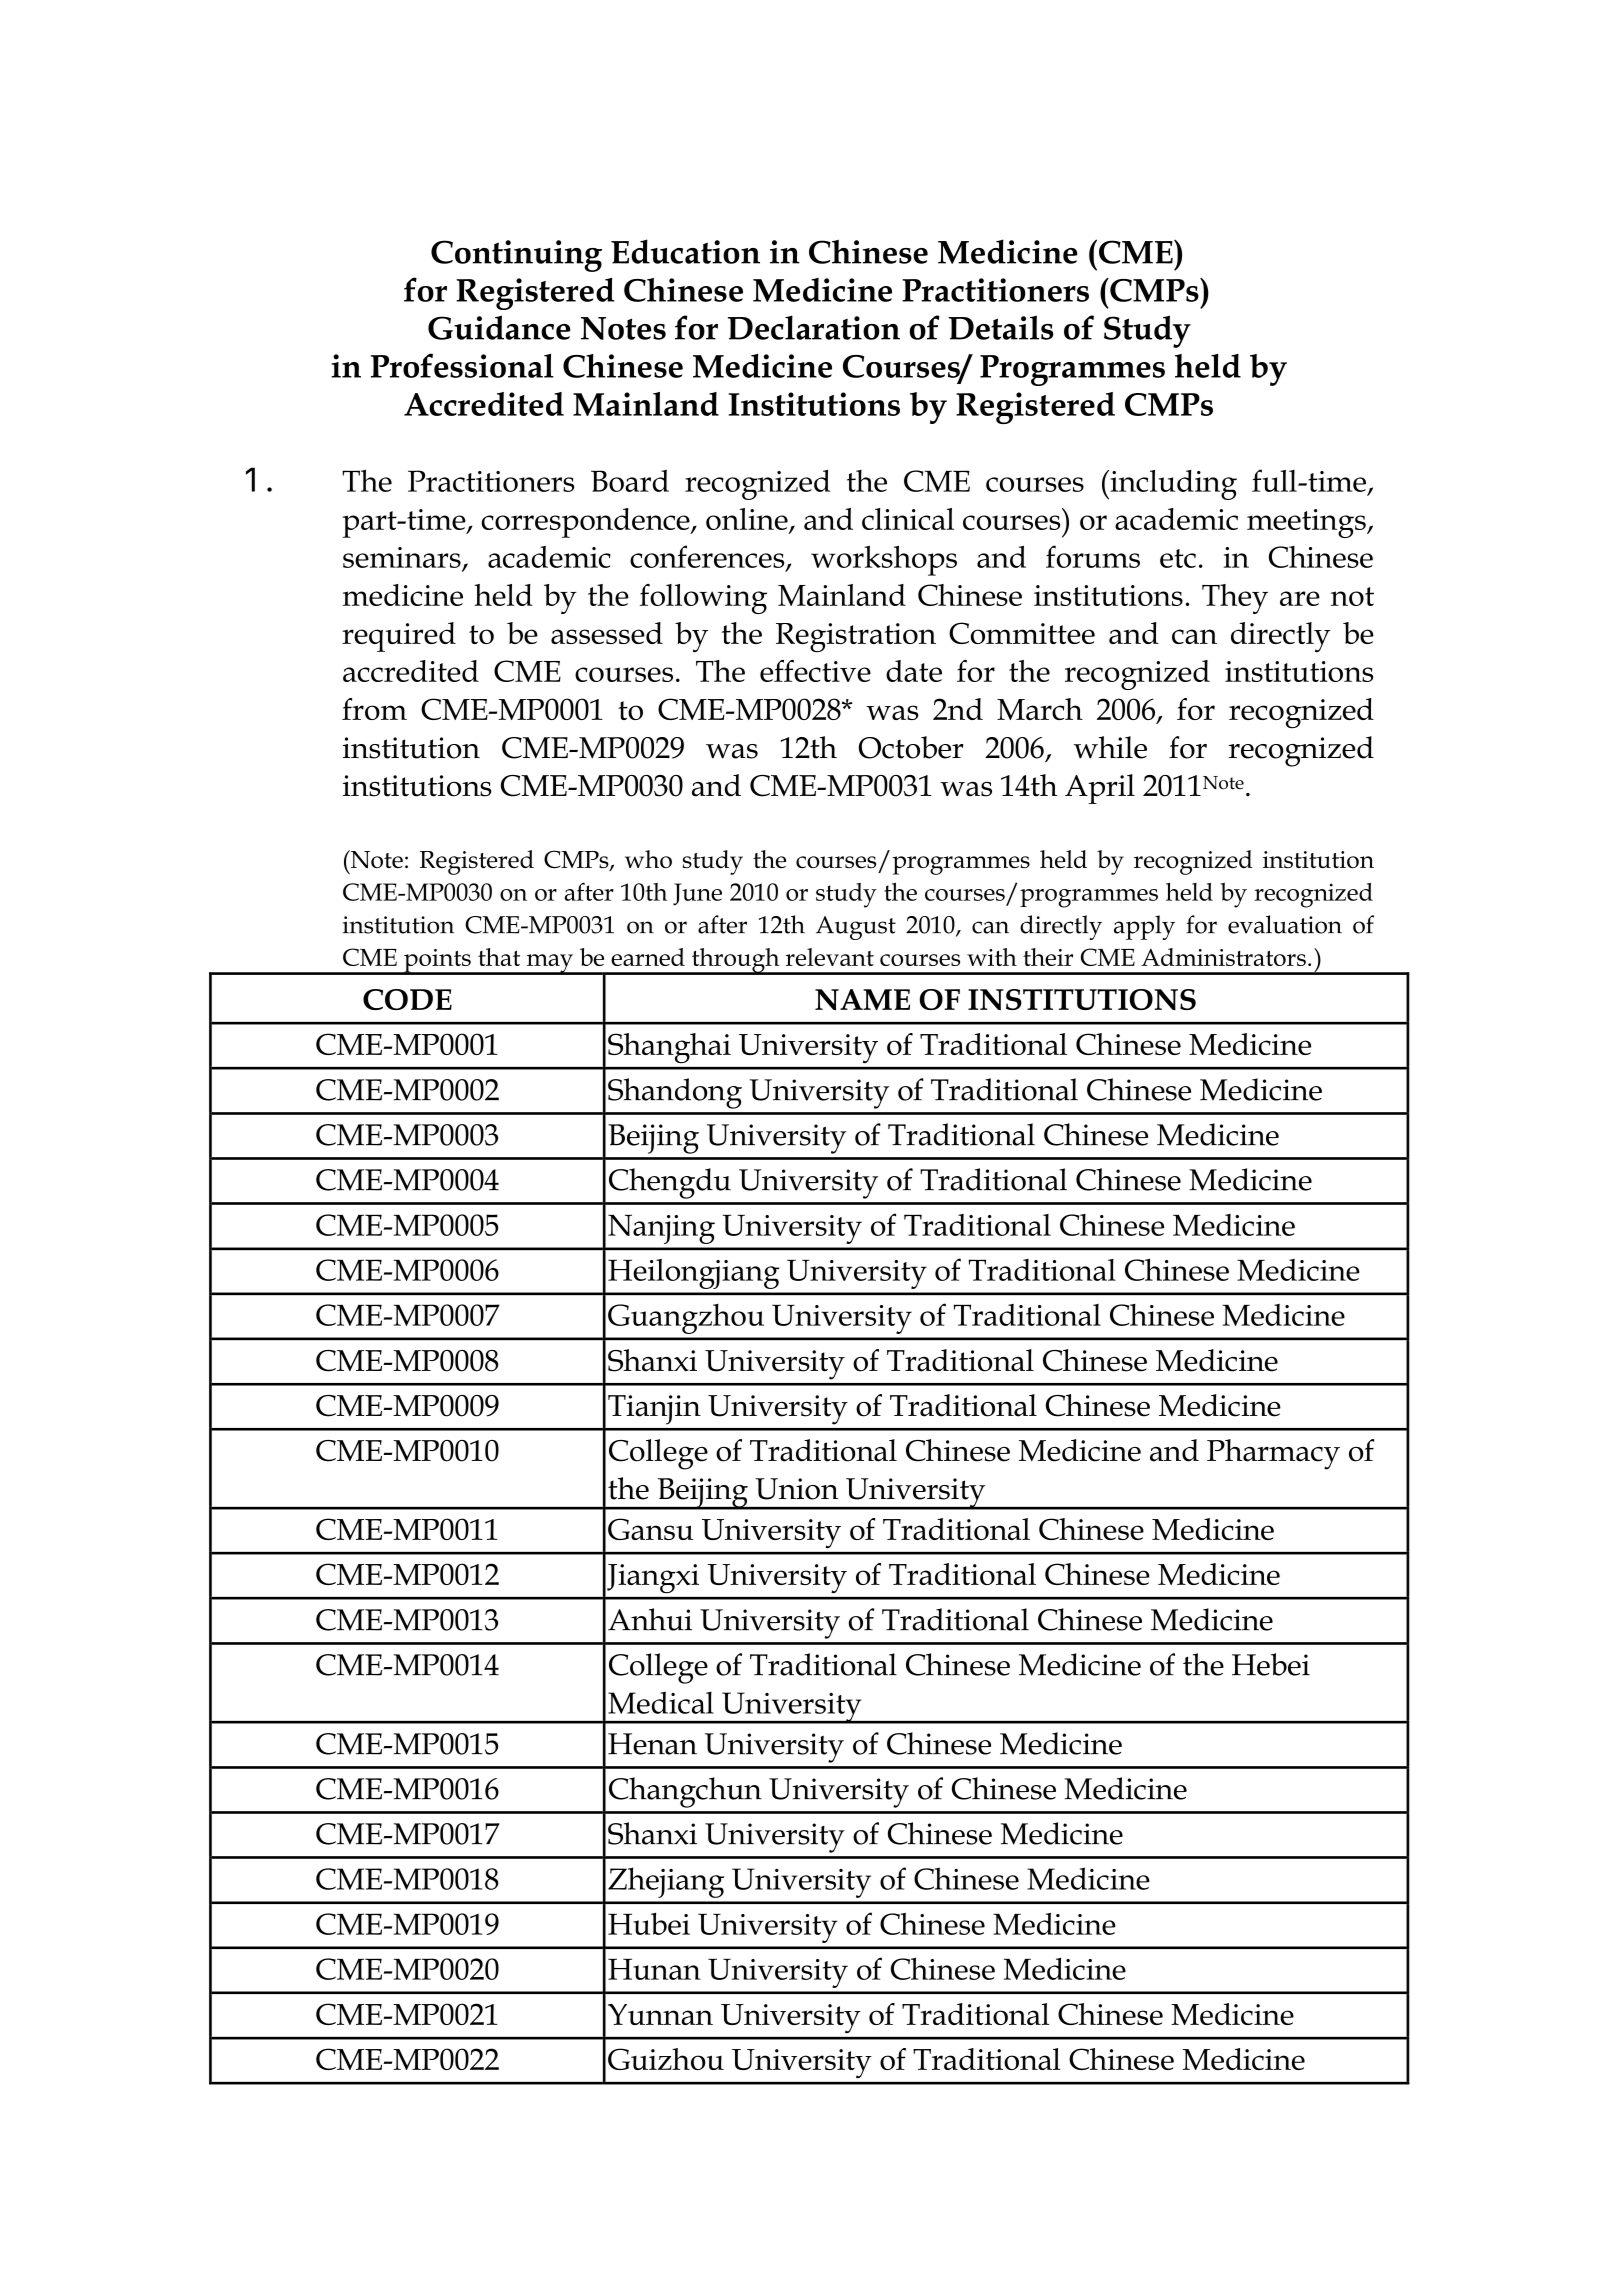 Image resolution: width=1618 pixels, height=2288 pixels. What do you see at coordinates (499, 327) in the image?
I see `Guidance` at bounding box center [499, 327].
